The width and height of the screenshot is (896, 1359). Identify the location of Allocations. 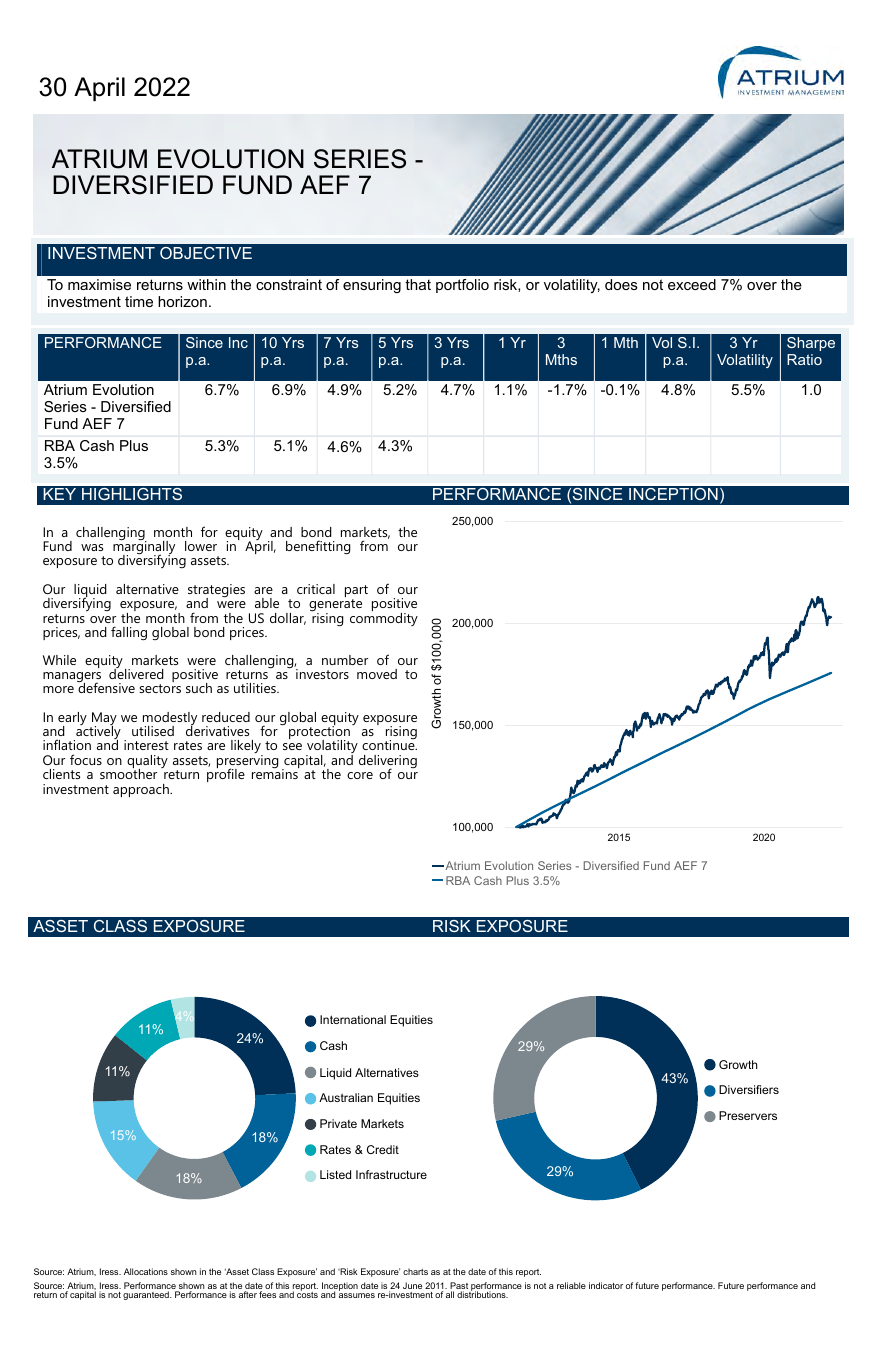
(146, 1271).
